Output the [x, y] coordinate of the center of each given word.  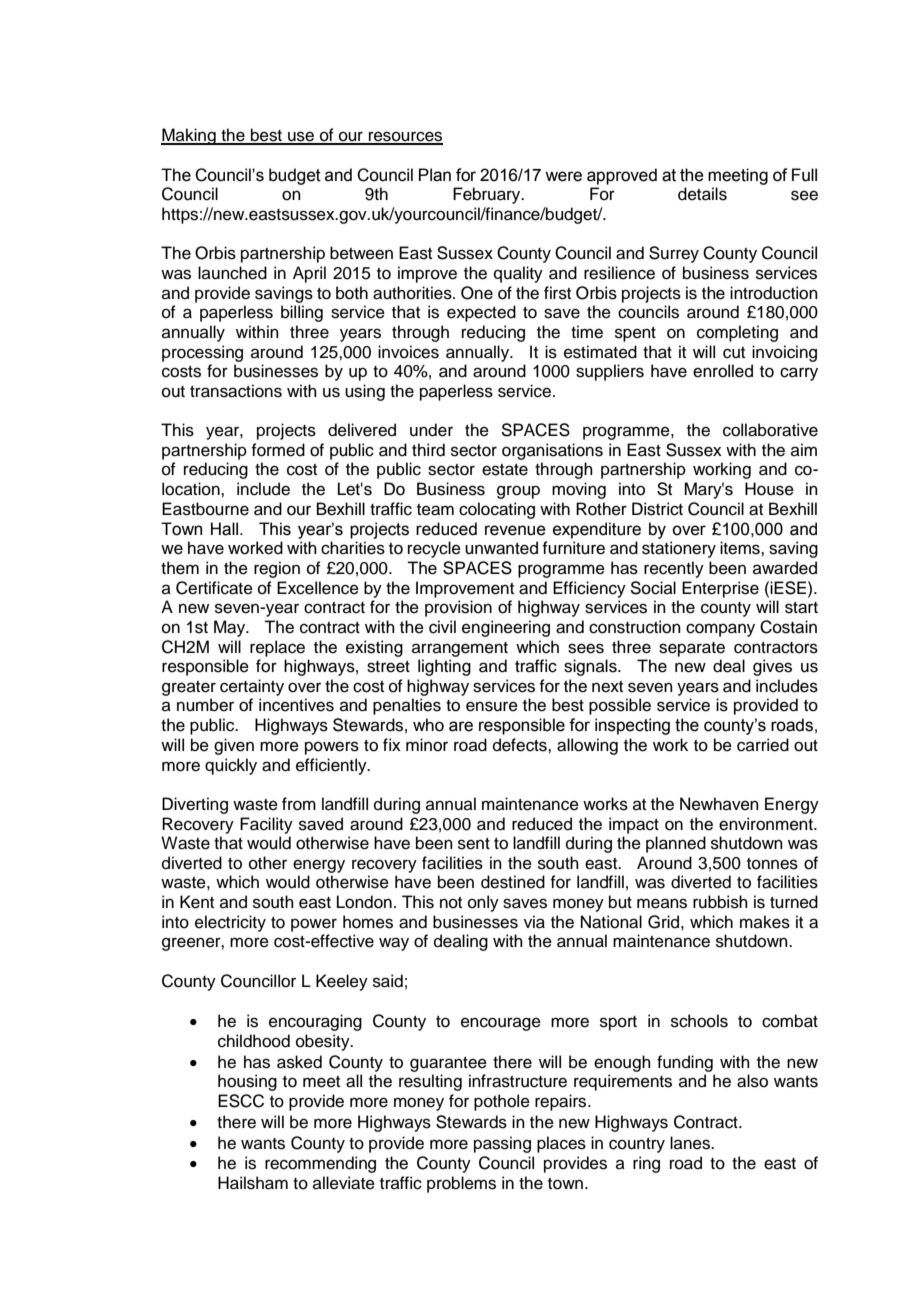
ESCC [241, 1101]
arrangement [460, 649]
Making [189, 136]
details [702, 194]
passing [502, 1144]
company [720, 630]
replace [277, 648]
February [488, 195]
